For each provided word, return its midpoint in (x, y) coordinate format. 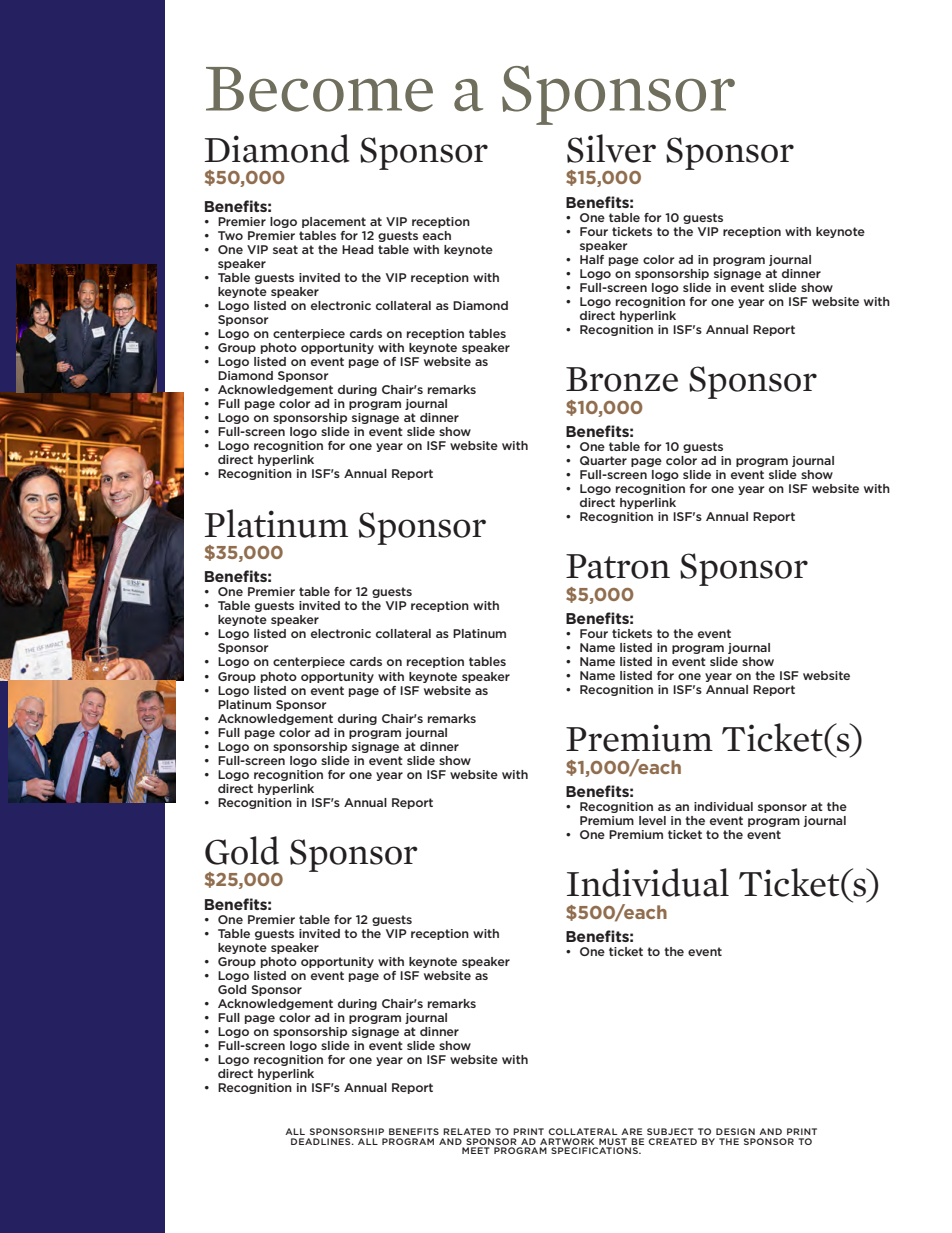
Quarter (603, 460)
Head (357, 249)
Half (592, 259)
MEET (475, 1150)
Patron (618, 566)
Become (319, 89)
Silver (611, 148)
